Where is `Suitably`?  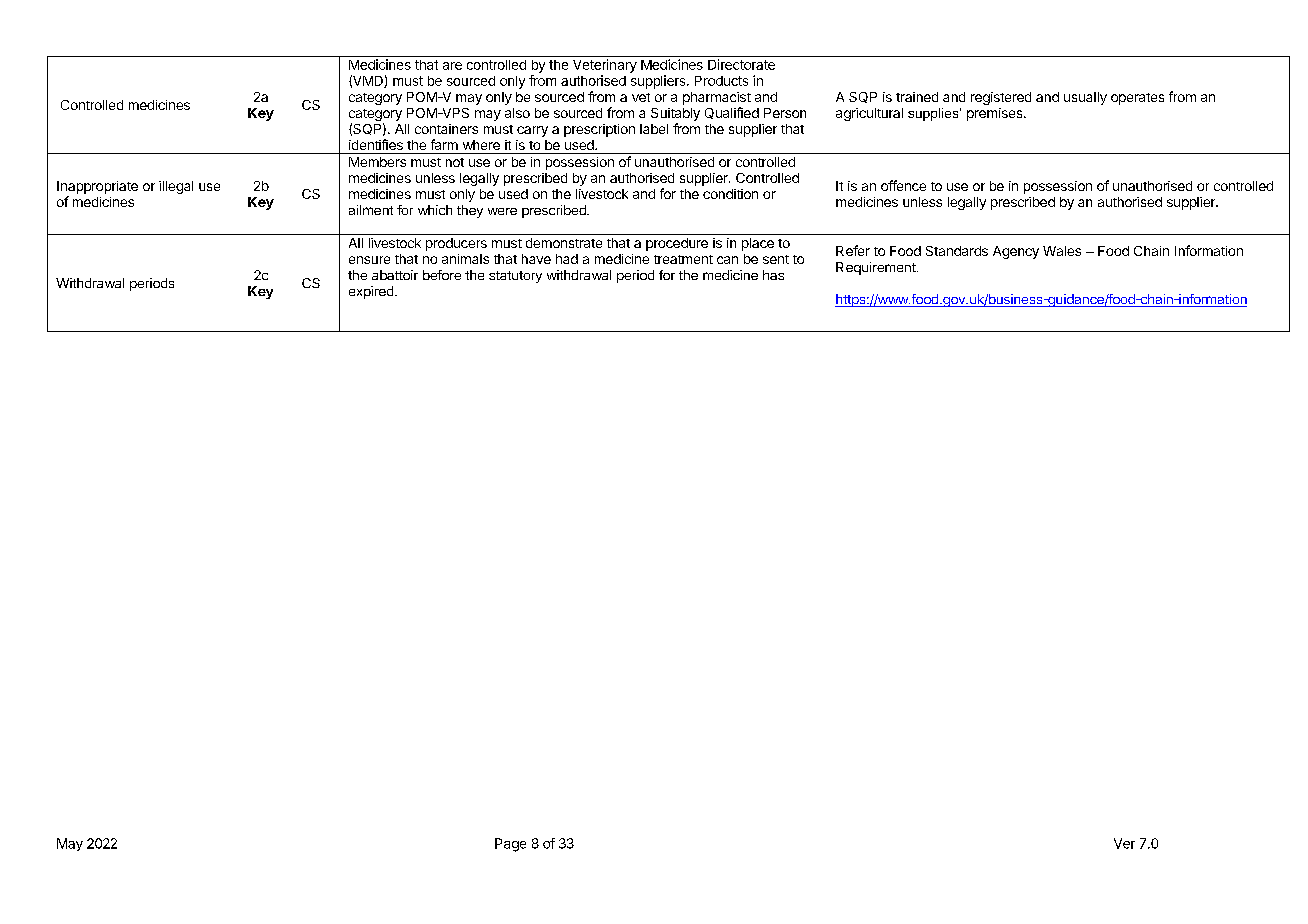
Suitably is located at coordinates (675, 114).
